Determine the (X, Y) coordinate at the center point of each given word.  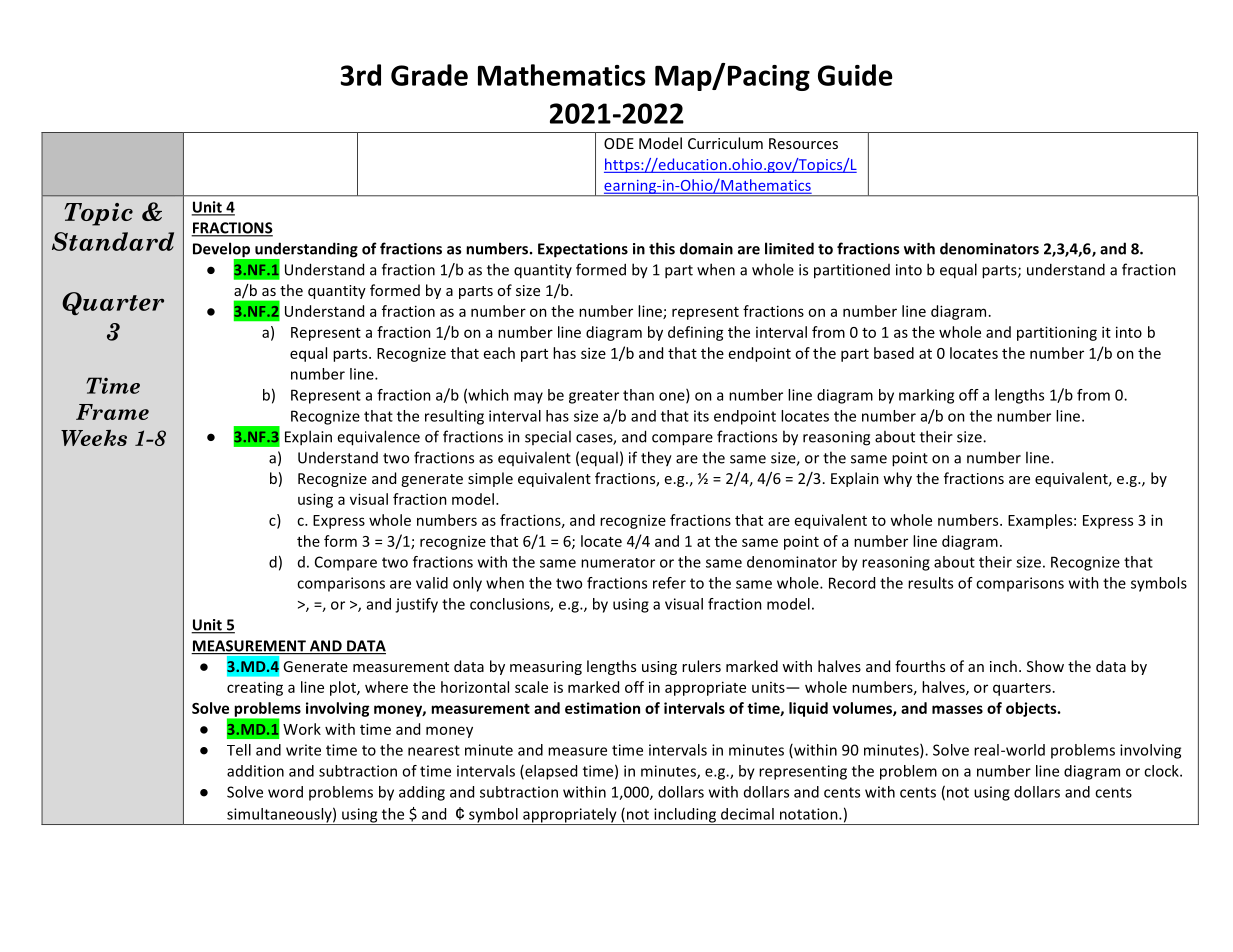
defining (696, 333)
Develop (222, 251)
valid (432, 583)
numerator (618, 563)
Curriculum (725, 143)
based (894, 353)
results (930, 583)
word (285, 792)
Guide (855, 75)
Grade (429, 75)
